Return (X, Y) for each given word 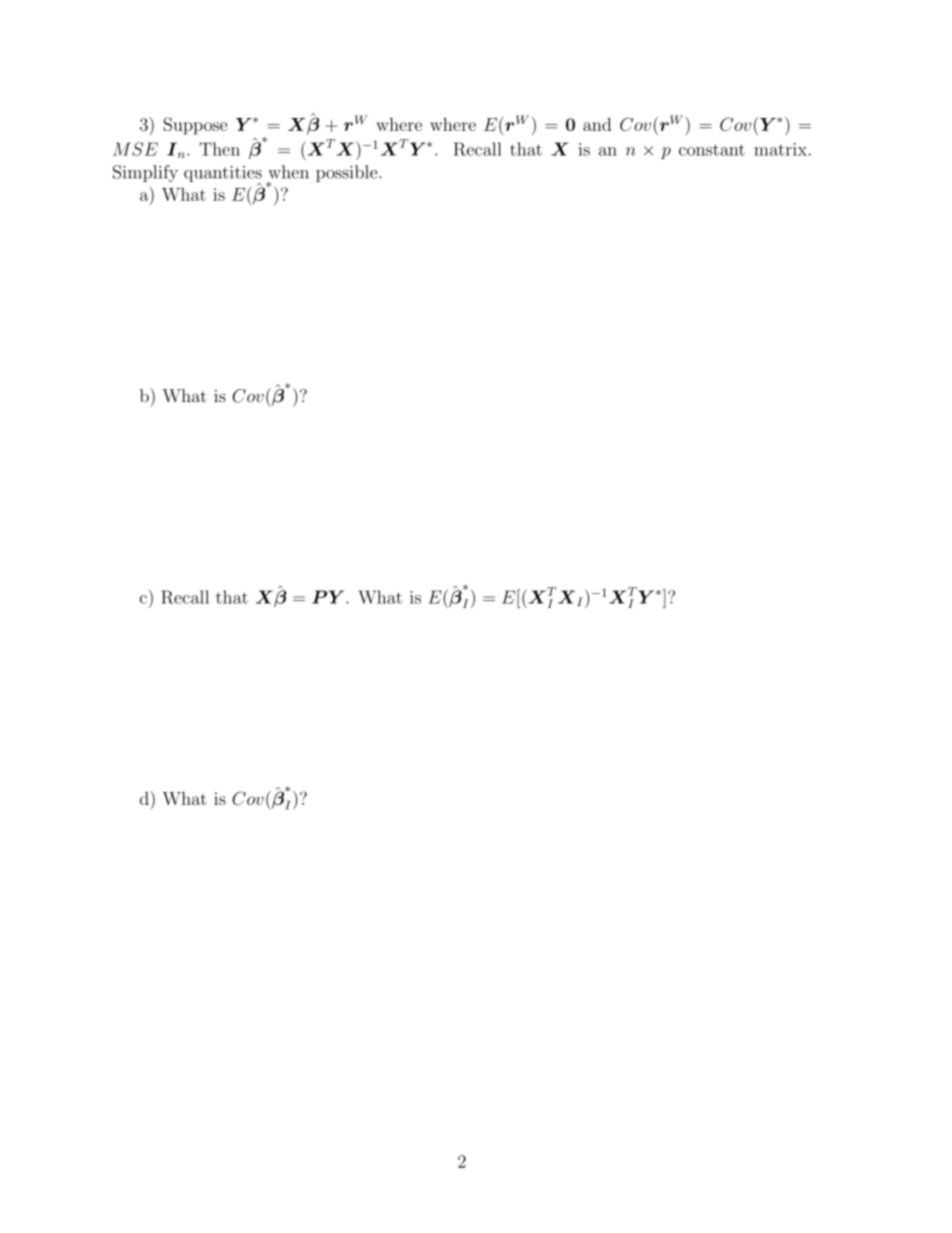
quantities (223, 175)
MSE (135, 149)
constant (712, 150)
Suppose (195, 126)
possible (348, 173)
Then (219, 149)
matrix (780, 149)
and (597, 124)
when (288, 172)
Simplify (145, 173)
